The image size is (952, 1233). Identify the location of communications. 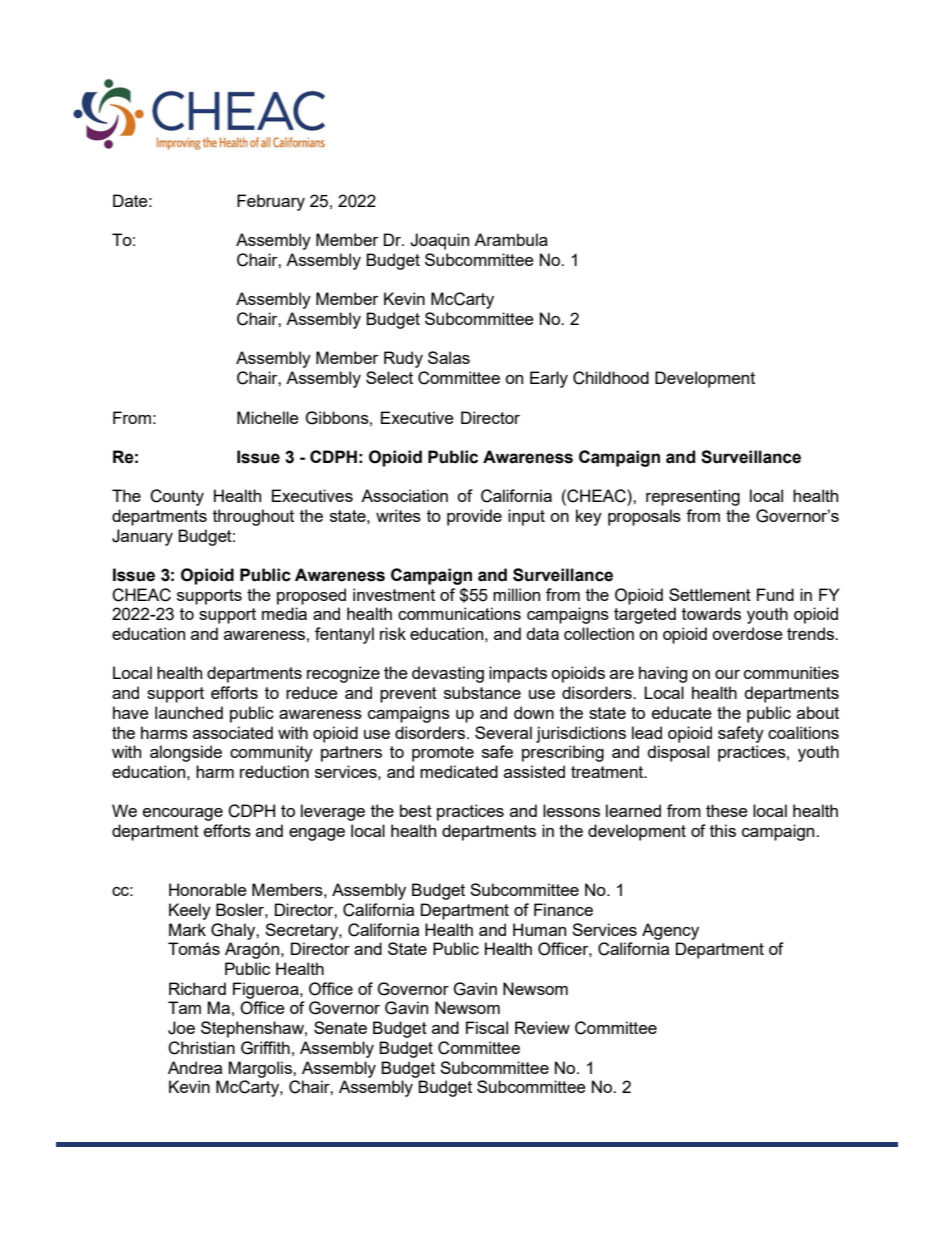
(459, 613).
